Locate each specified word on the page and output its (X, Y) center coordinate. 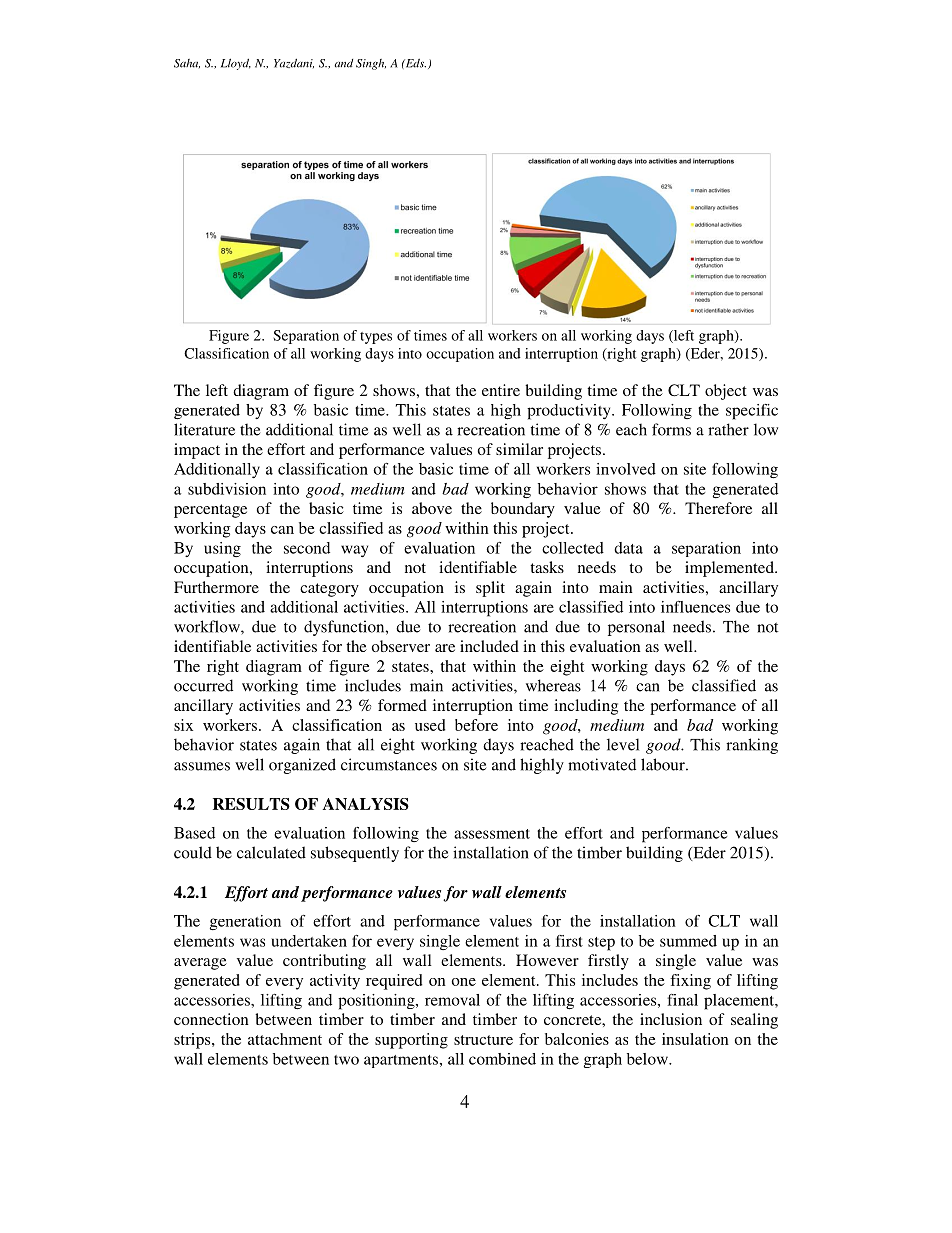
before (476, 725)
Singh (371, 64)
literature (204, 429)
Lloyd (236, 64)
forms (671, 429)
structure (483, 1040)
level (623, 744)
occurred (203, 685)
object (726, 392)
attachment (285, 1039)
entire (501, 390)
